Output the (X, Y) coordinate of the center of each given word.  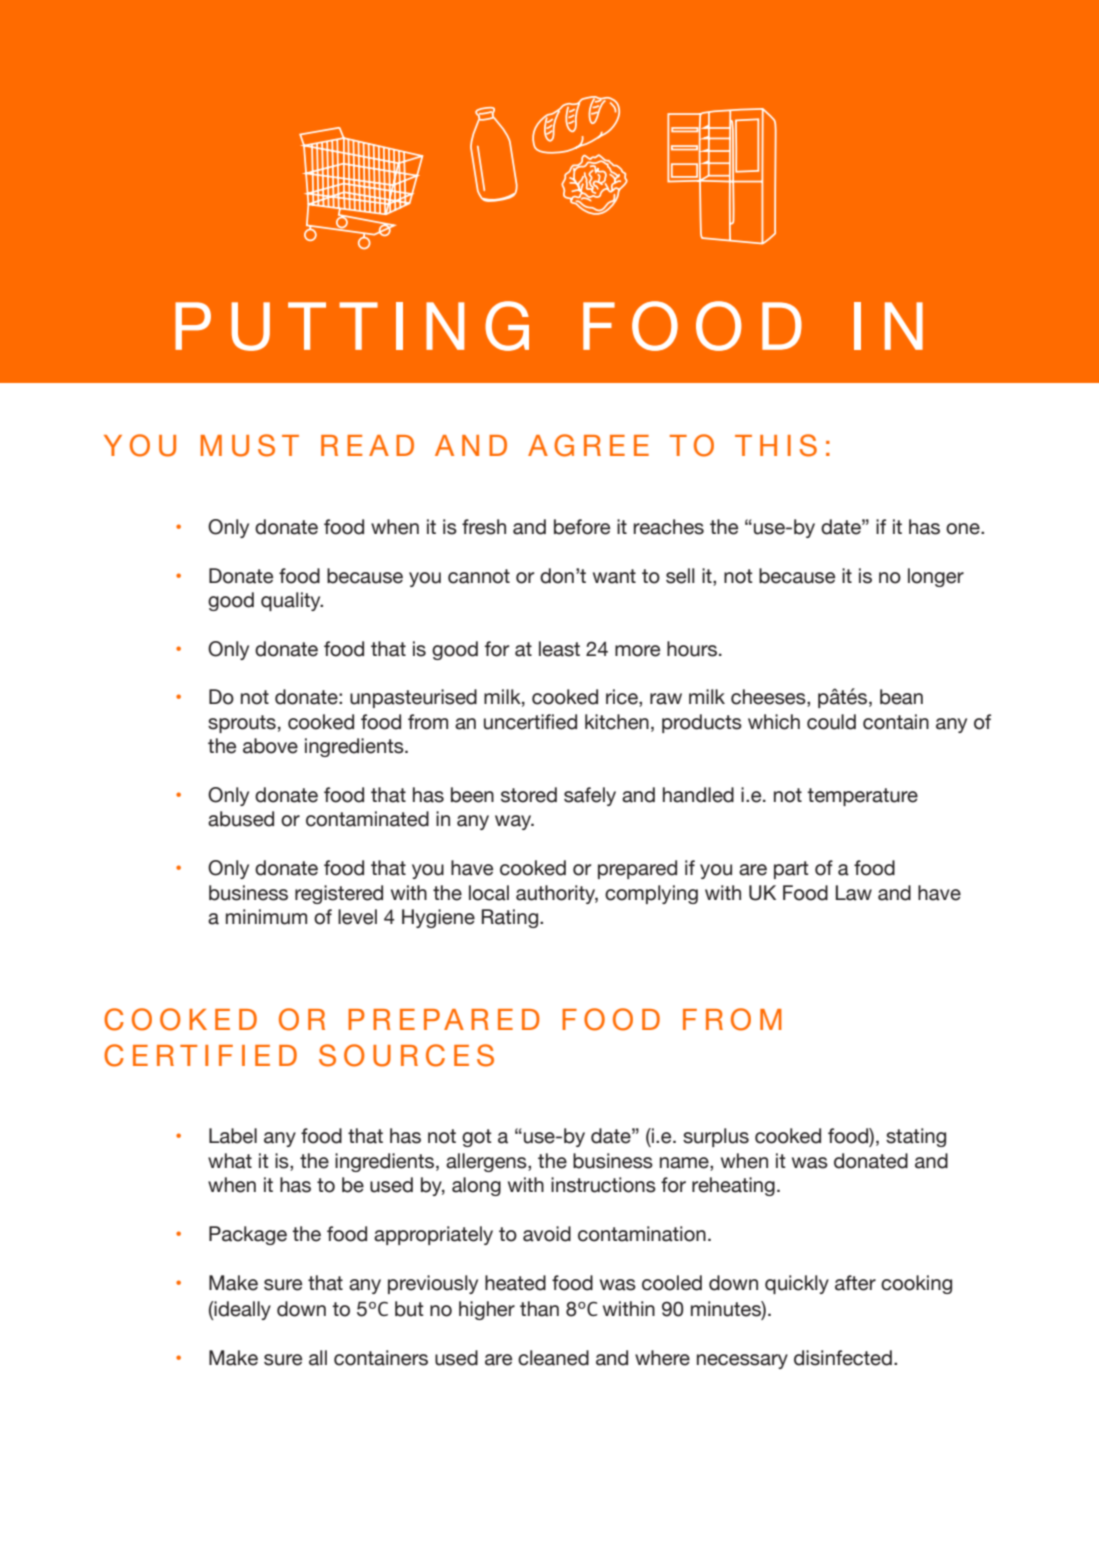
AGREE (588, 445)
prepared (637, 869)
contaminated (367, 819)
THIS (776, 445)
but (409, 1309)
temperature (862, 797)
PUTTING (352, 326)
